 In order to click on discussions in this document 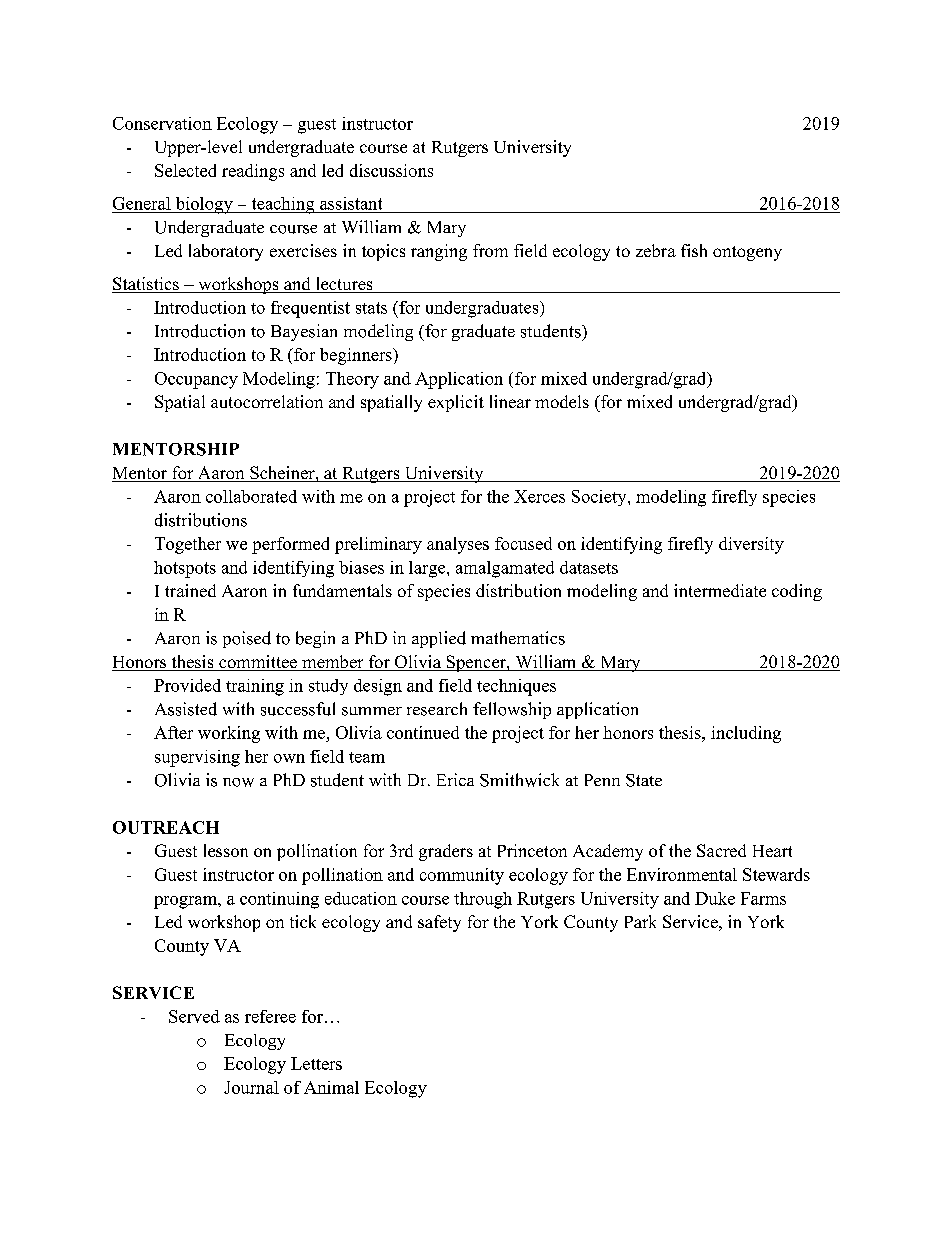, I will do `click(391, 170)`.
